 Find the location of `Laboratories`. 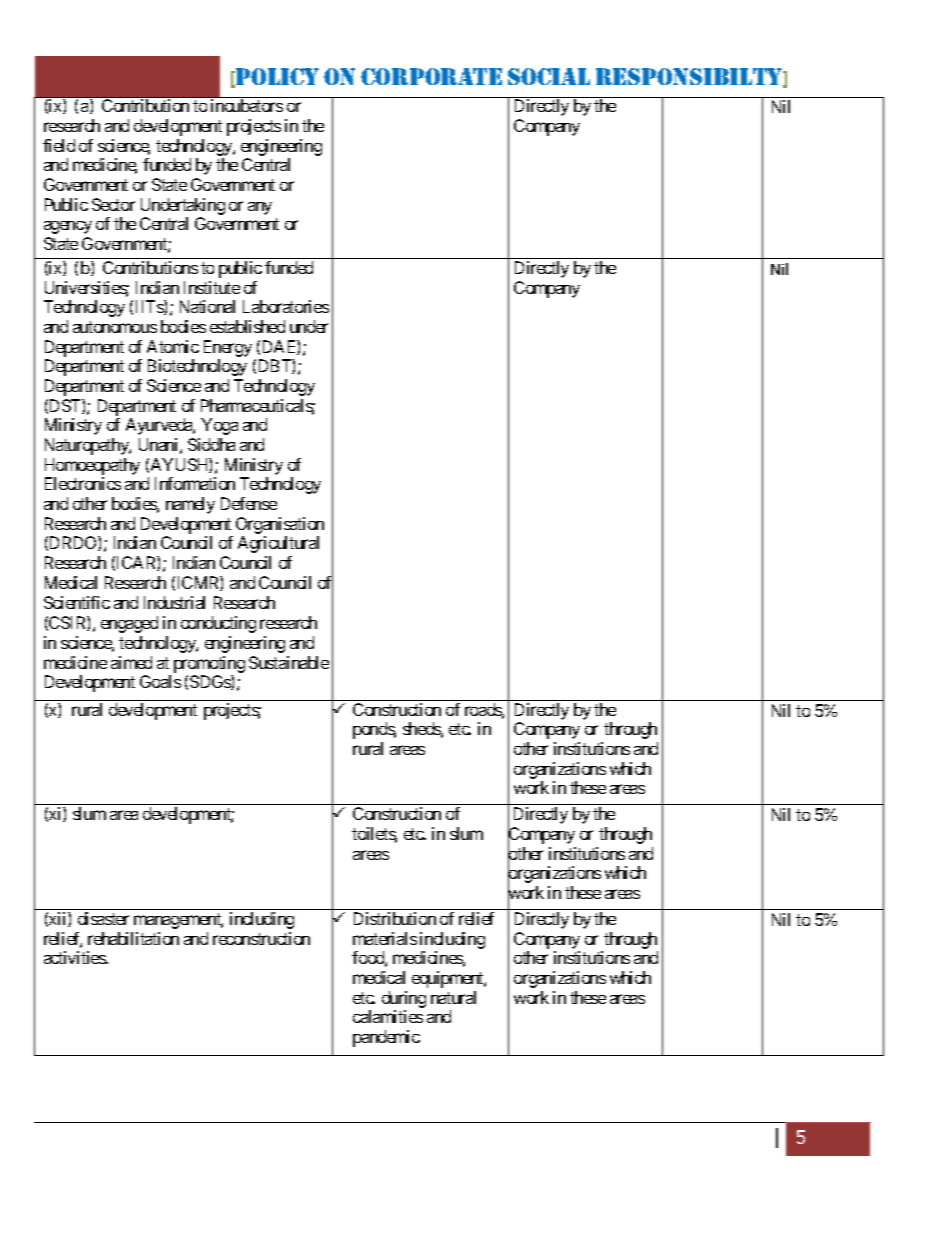

Laboratories is located at coordinates (286, 306).
